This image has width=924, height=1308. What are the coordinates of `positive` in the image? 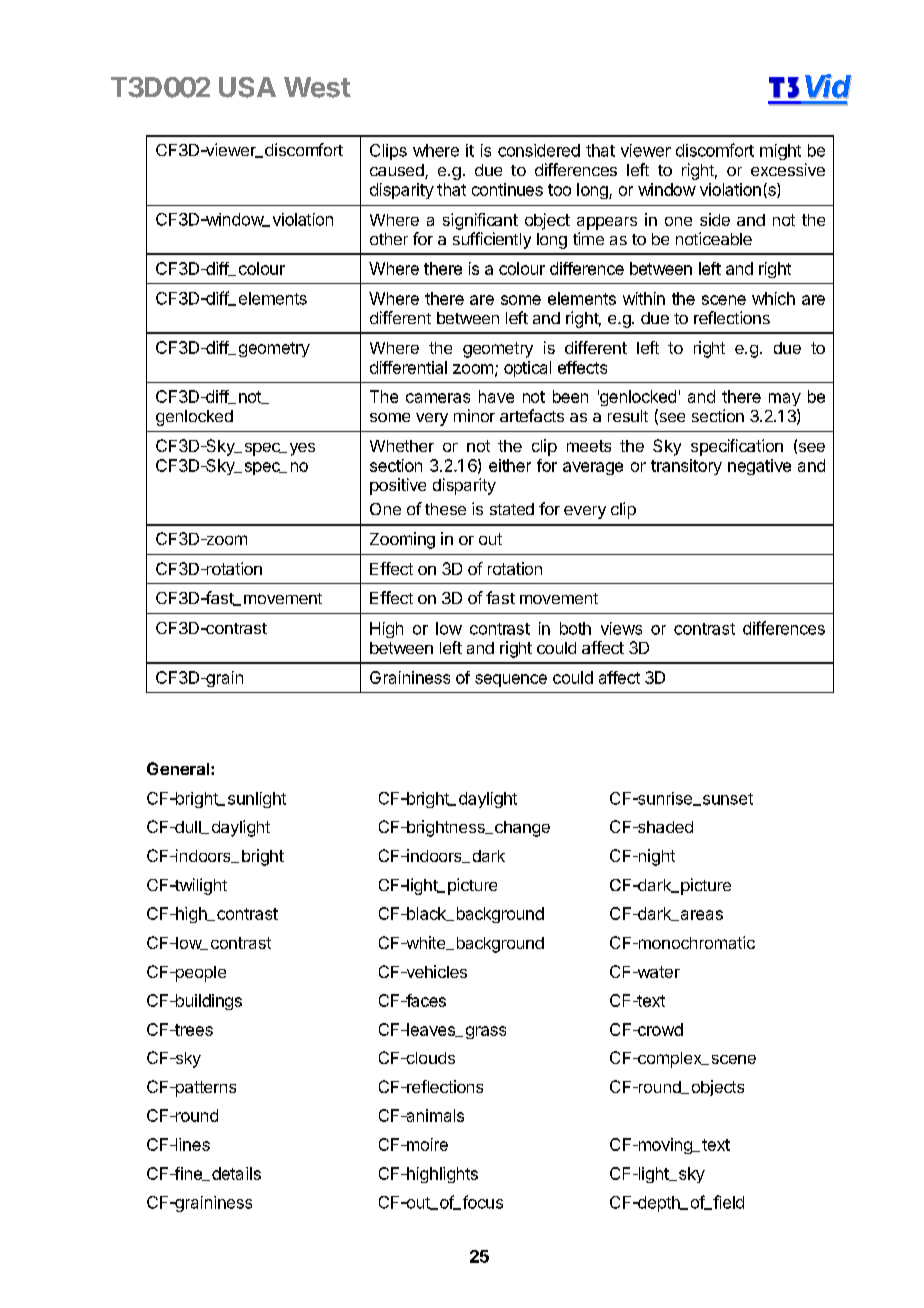 It's located at (398, 486).
